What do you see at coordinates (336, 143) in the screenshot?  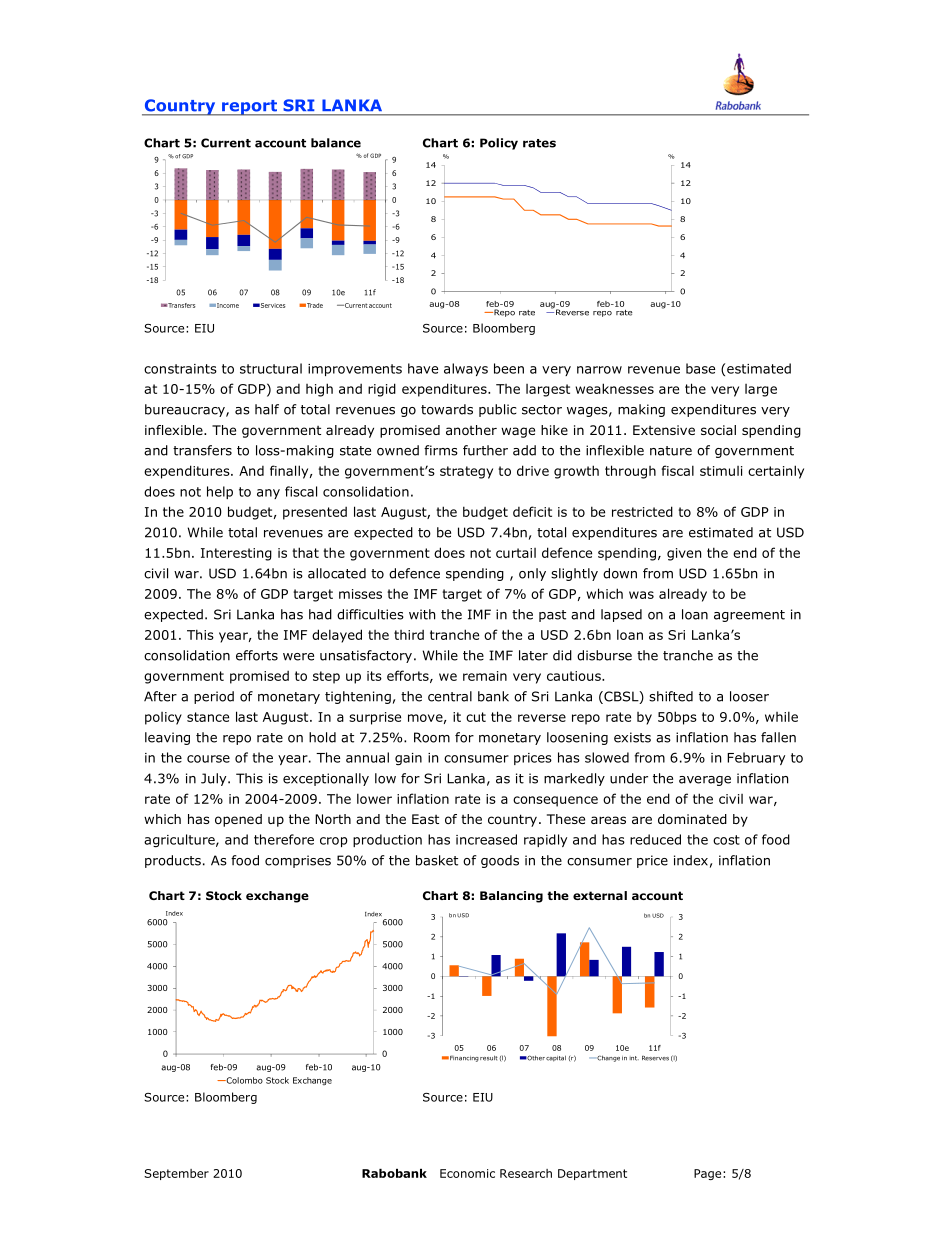 I see `balance` at bounding box center [336, 143].
